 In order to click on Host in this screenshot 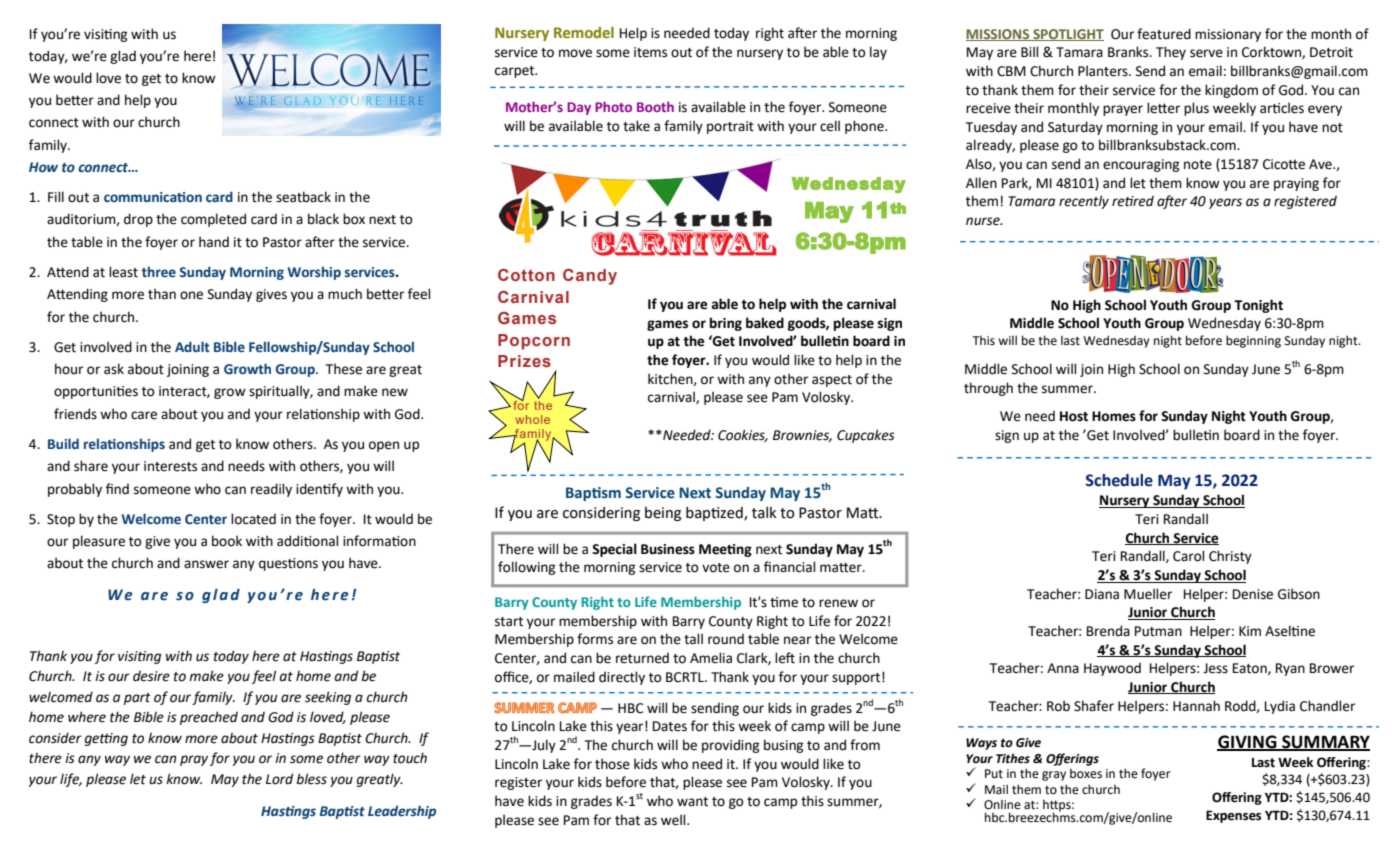, I will do `click(1074, 416)`.
